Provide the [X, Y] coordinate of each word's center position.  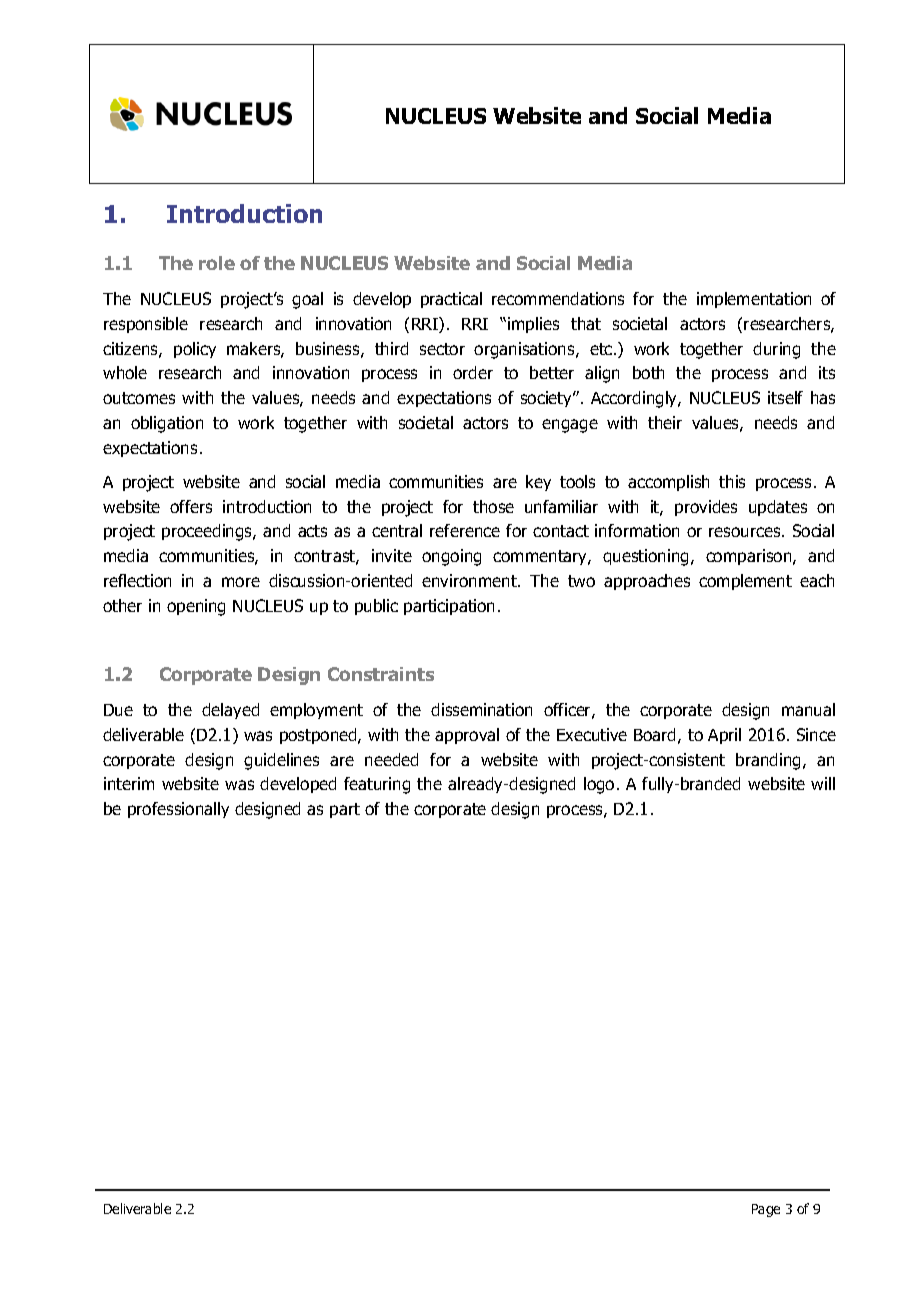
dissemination [481, 709]
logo [599, 785]
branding [770, 761]
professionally [178, 810]
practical [451, 300]
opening [196, 607]
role [217, 263]
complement [745, 582]
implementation [754, 300]
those [493, 506]
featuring [377, 785]
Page [766, 1210]
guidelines [281, 761]
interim [129, 783]
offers [191, 506]
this [732, 481]
